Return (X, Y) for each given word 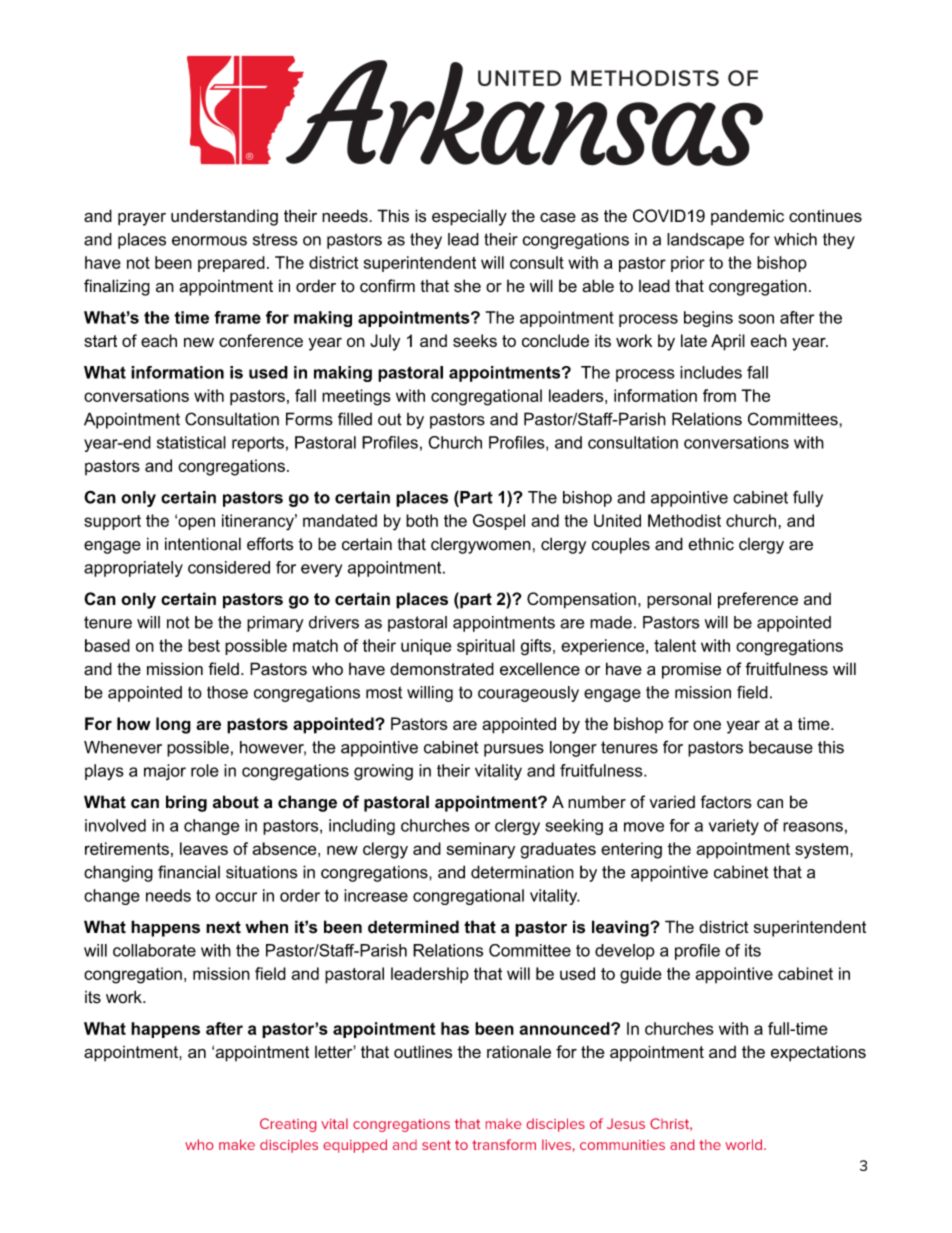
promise (691, 670)
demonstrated (442, 669)
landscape (705, 241)
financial (189, 872)
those (227, 692)
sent (436, 1145)
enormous (209, 241)
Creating (288, 1125)
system (821, 851)
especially (469, 217)
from (719, 395)
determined (413, 927)
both (422, 520)
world (745, 1144)
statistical (191, 442)
